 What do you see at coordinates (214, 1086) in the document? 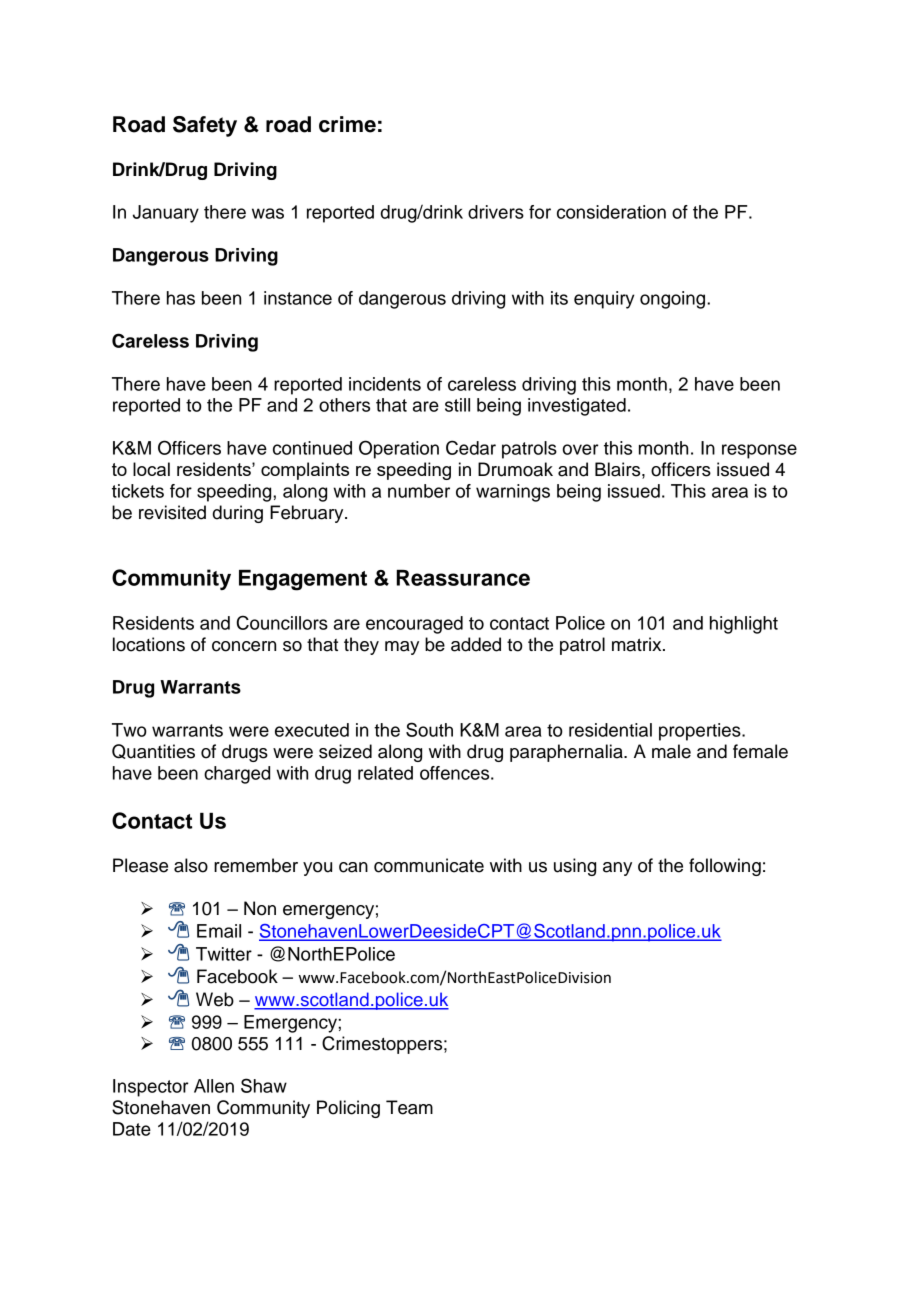
I see `Allen` at bounding box center [214, 1086].
